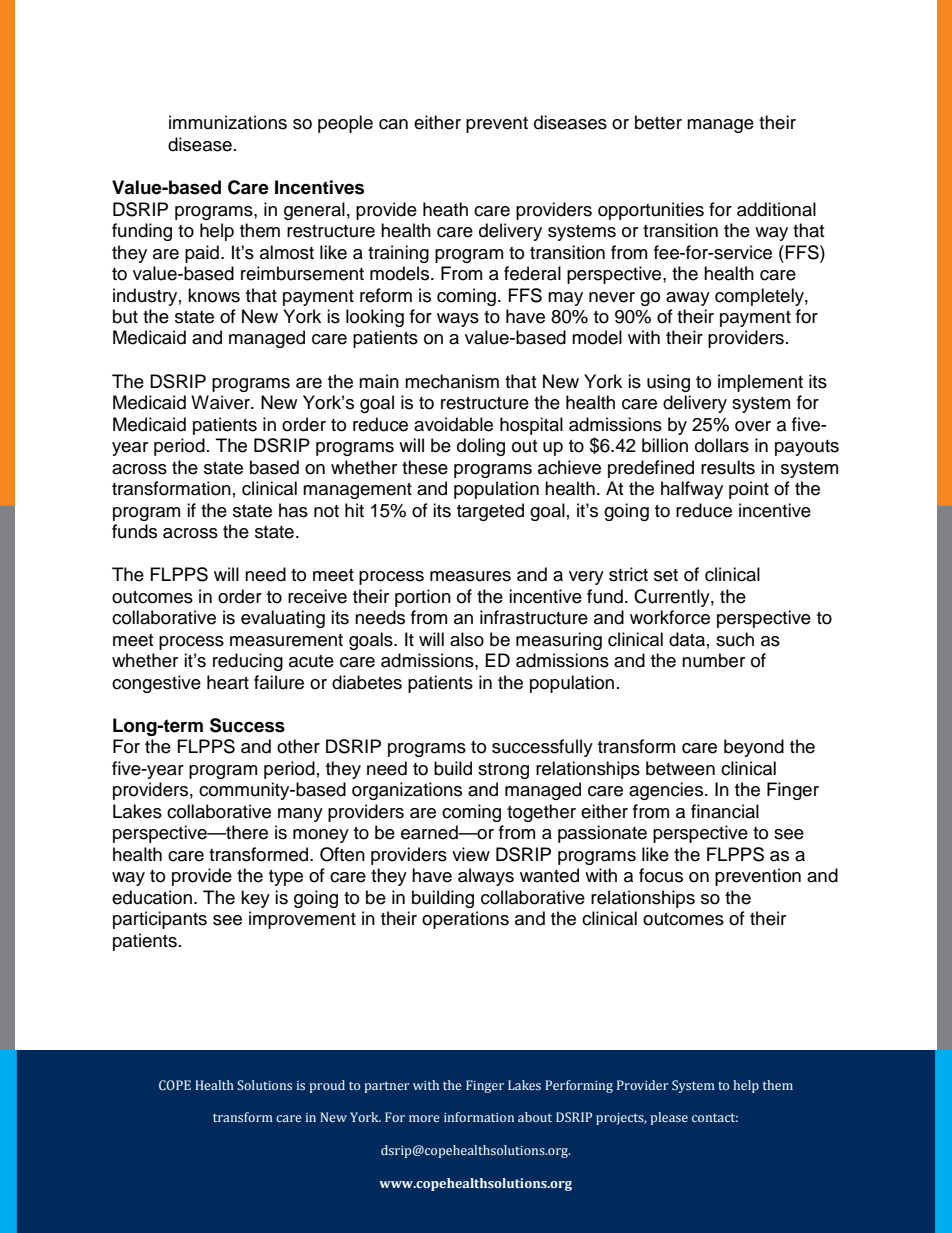 Image resolution: width=952 pixels, height=1233 pixels. Describe the element at coordinates (490, 512) in the screenshot. I see `targeted` at that location.
